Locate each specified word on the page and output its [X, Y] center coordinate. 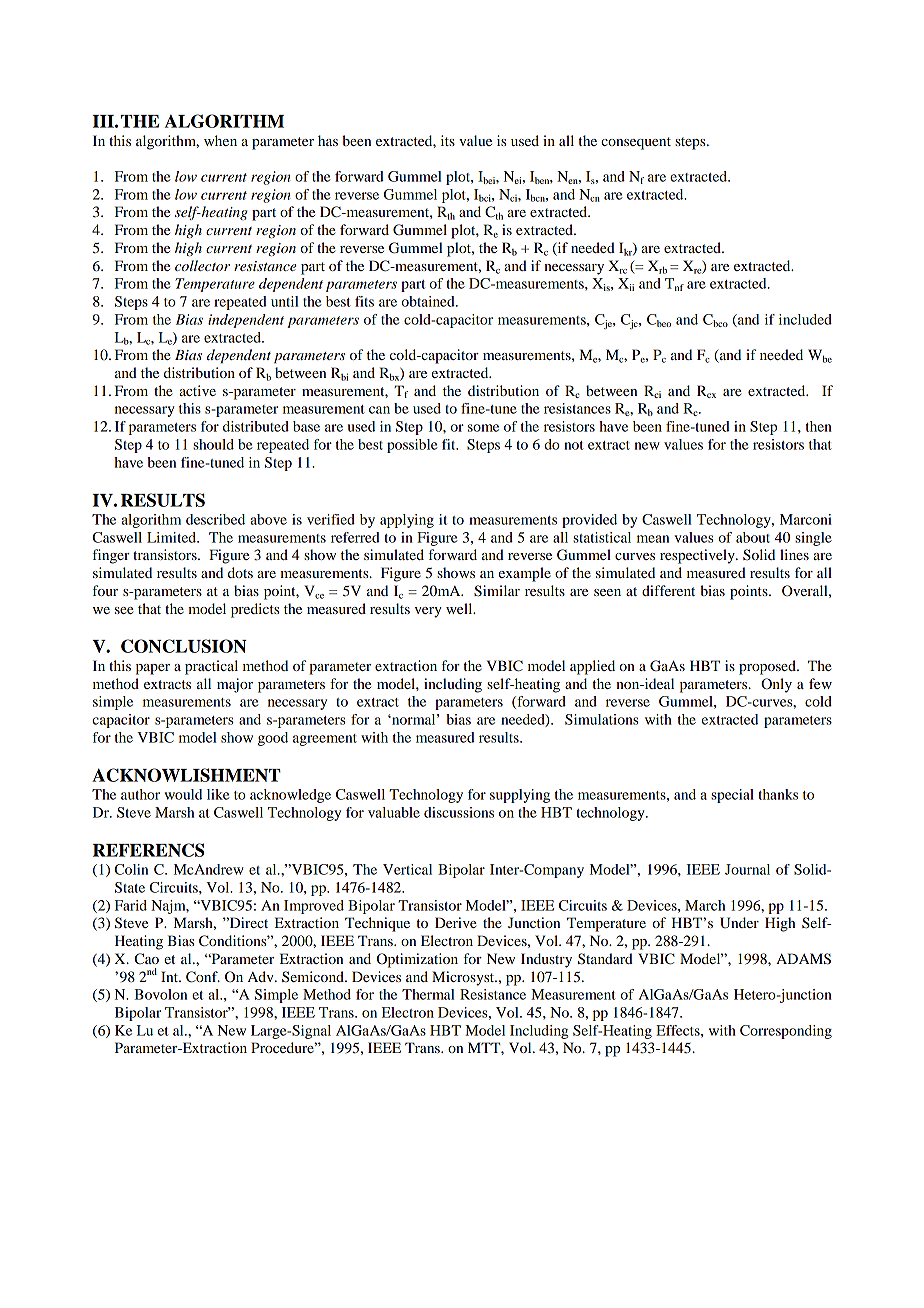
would [183, 794]
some [483, 428]
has [328, 140]
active [197, 390]
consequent [636, 143]
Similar [497, 591]
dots [240, 572]
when [220, 140]
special [732, 796]
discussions [459, 812]
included [805, 319]
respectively [698, 556]
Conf [203, 977]
